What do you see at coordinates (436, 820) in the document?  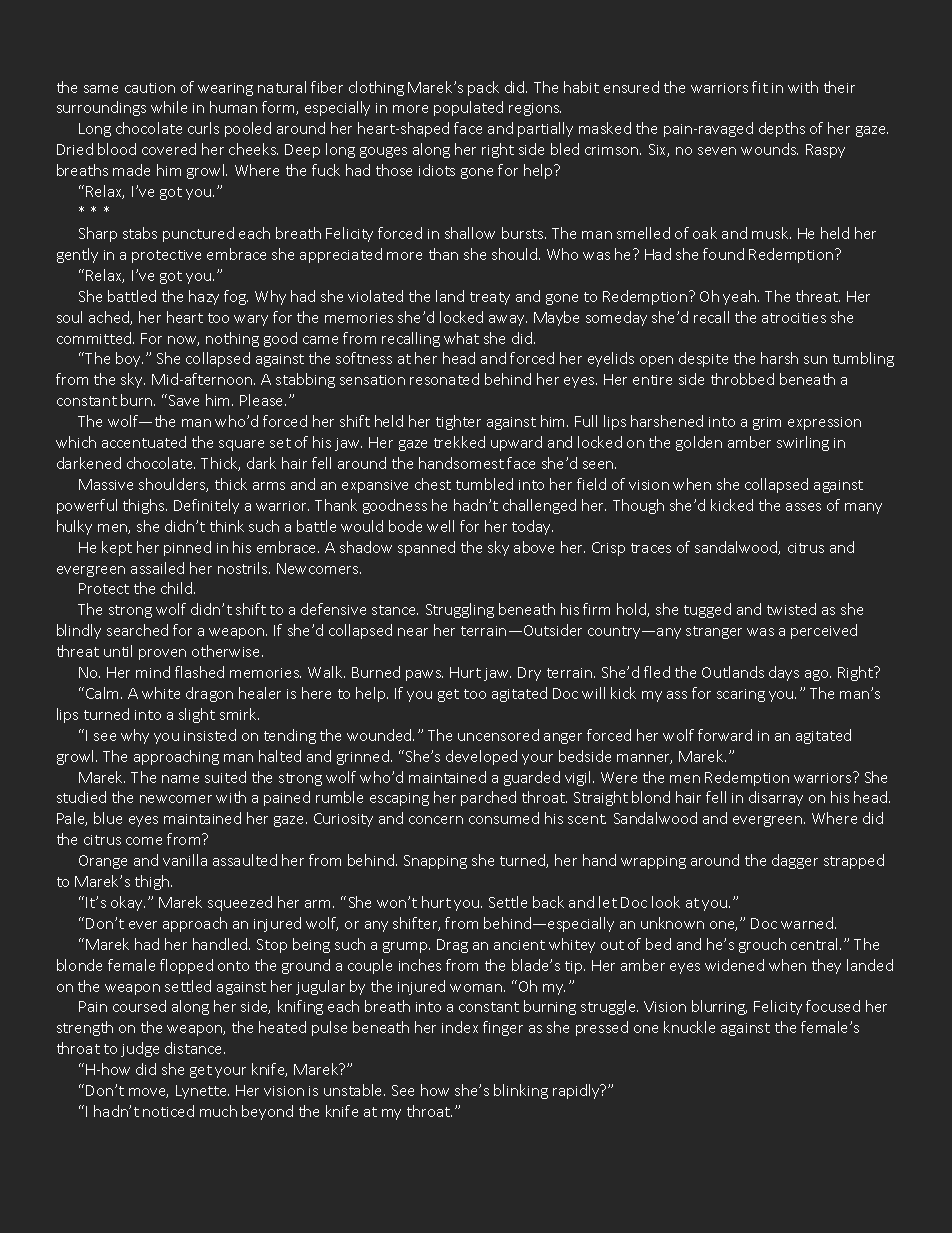 I see `concern` at bounding box center [436, 820].
